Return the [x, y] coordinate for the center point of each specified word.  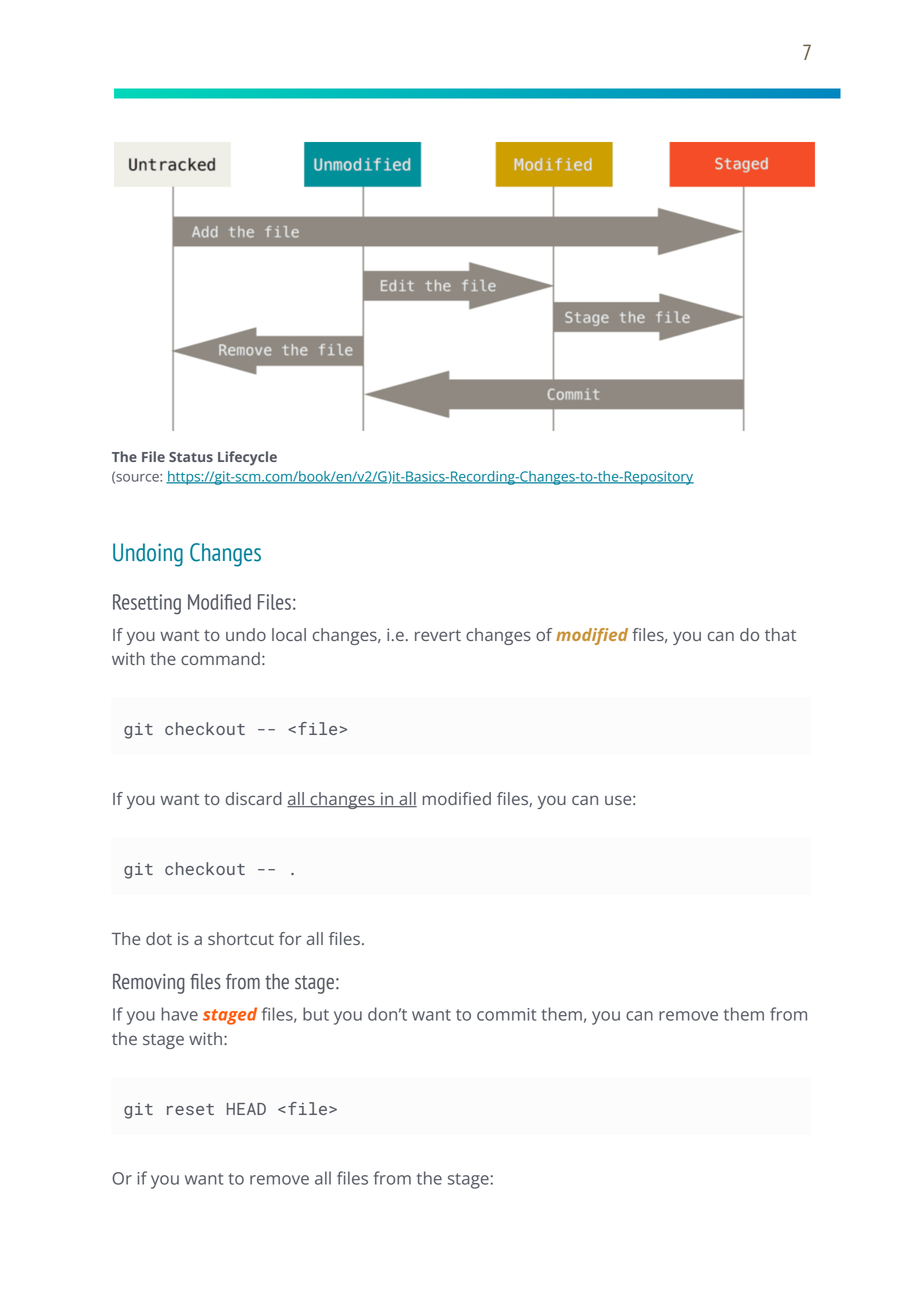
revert [438, 635]
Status [191, 457]
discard [254, 798]
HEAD [246, 1109]
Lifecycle [247, 458]
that [780, 634]
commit [506, 1014]
